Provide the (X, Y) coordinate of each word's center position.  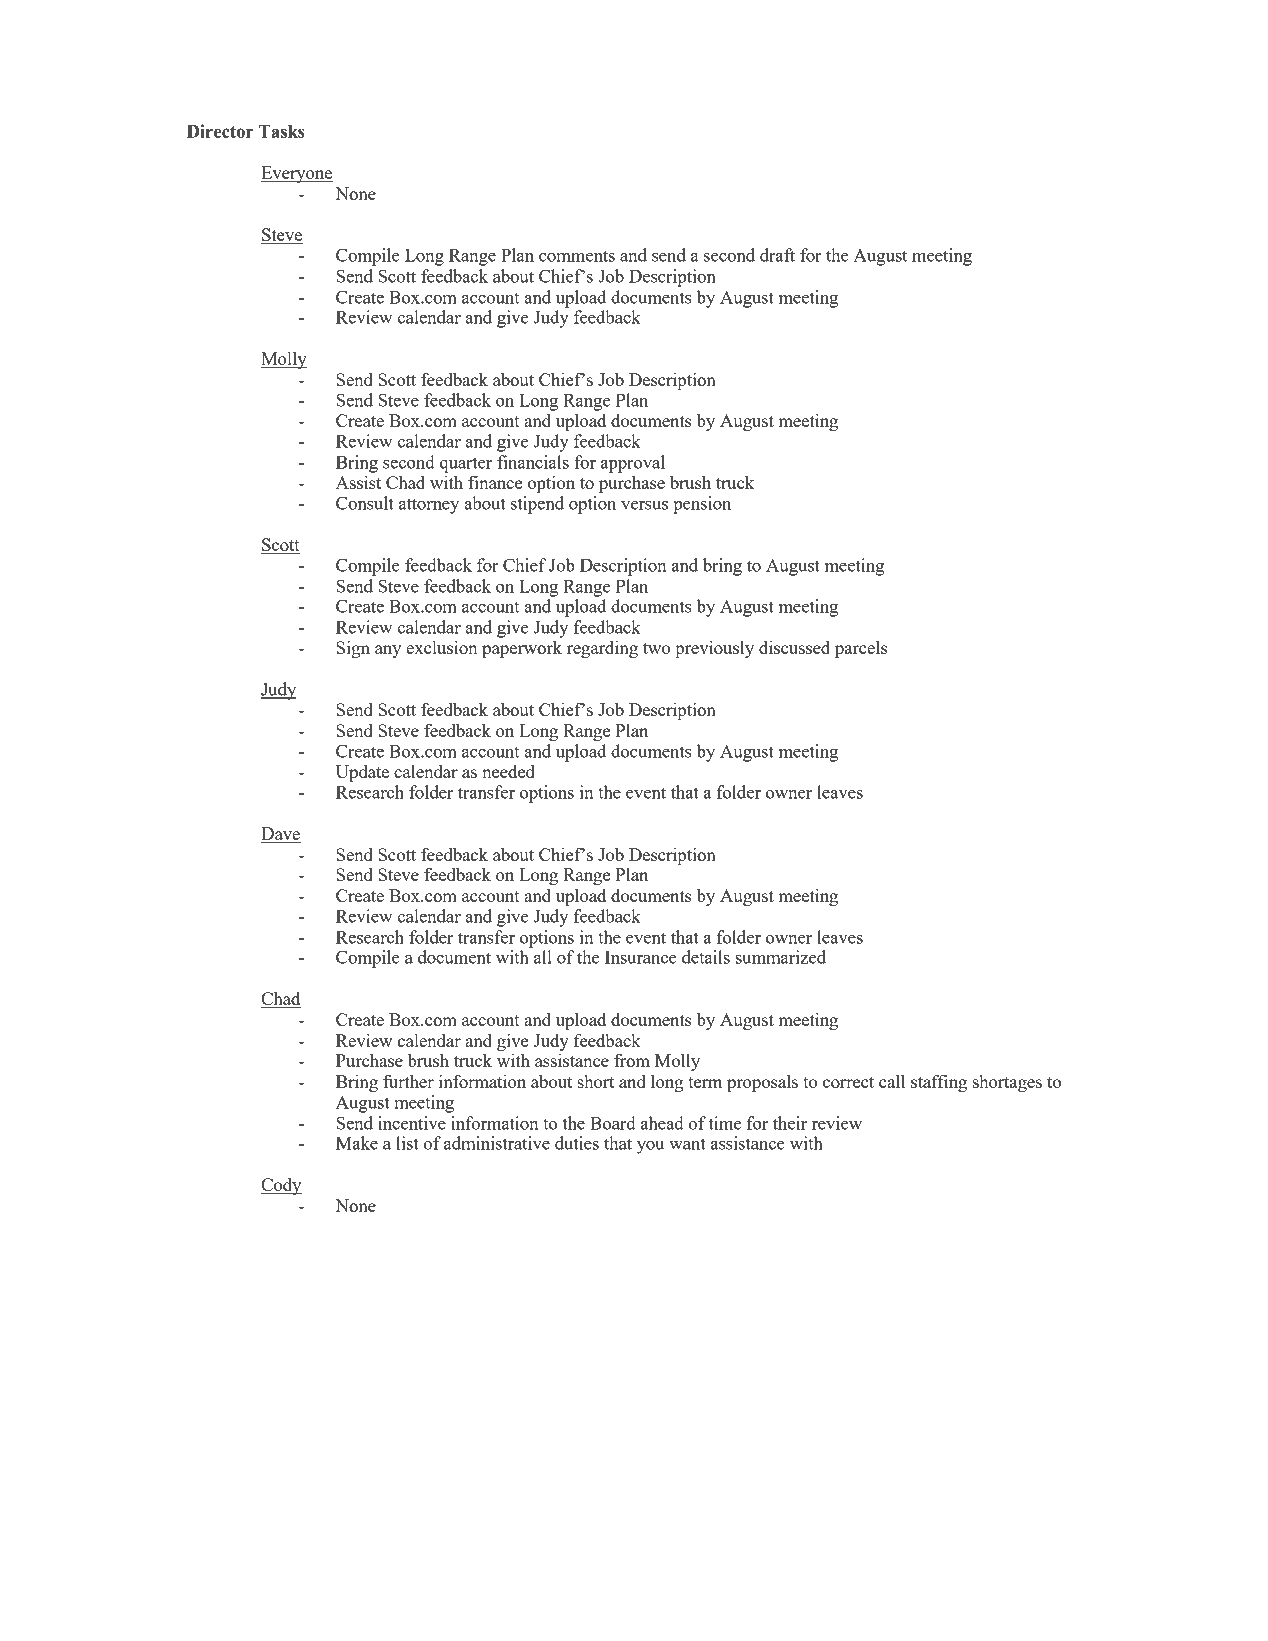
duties (577, 1143)
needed (508, 771)
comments (577, 256)
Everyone (297, 174)
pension (702, 505)
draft (777, 255)
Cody (281, 1186)
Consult (365, 503)
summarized (780, 957)
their (790, 1123)
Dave (281, 835)
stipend (537, 505)
